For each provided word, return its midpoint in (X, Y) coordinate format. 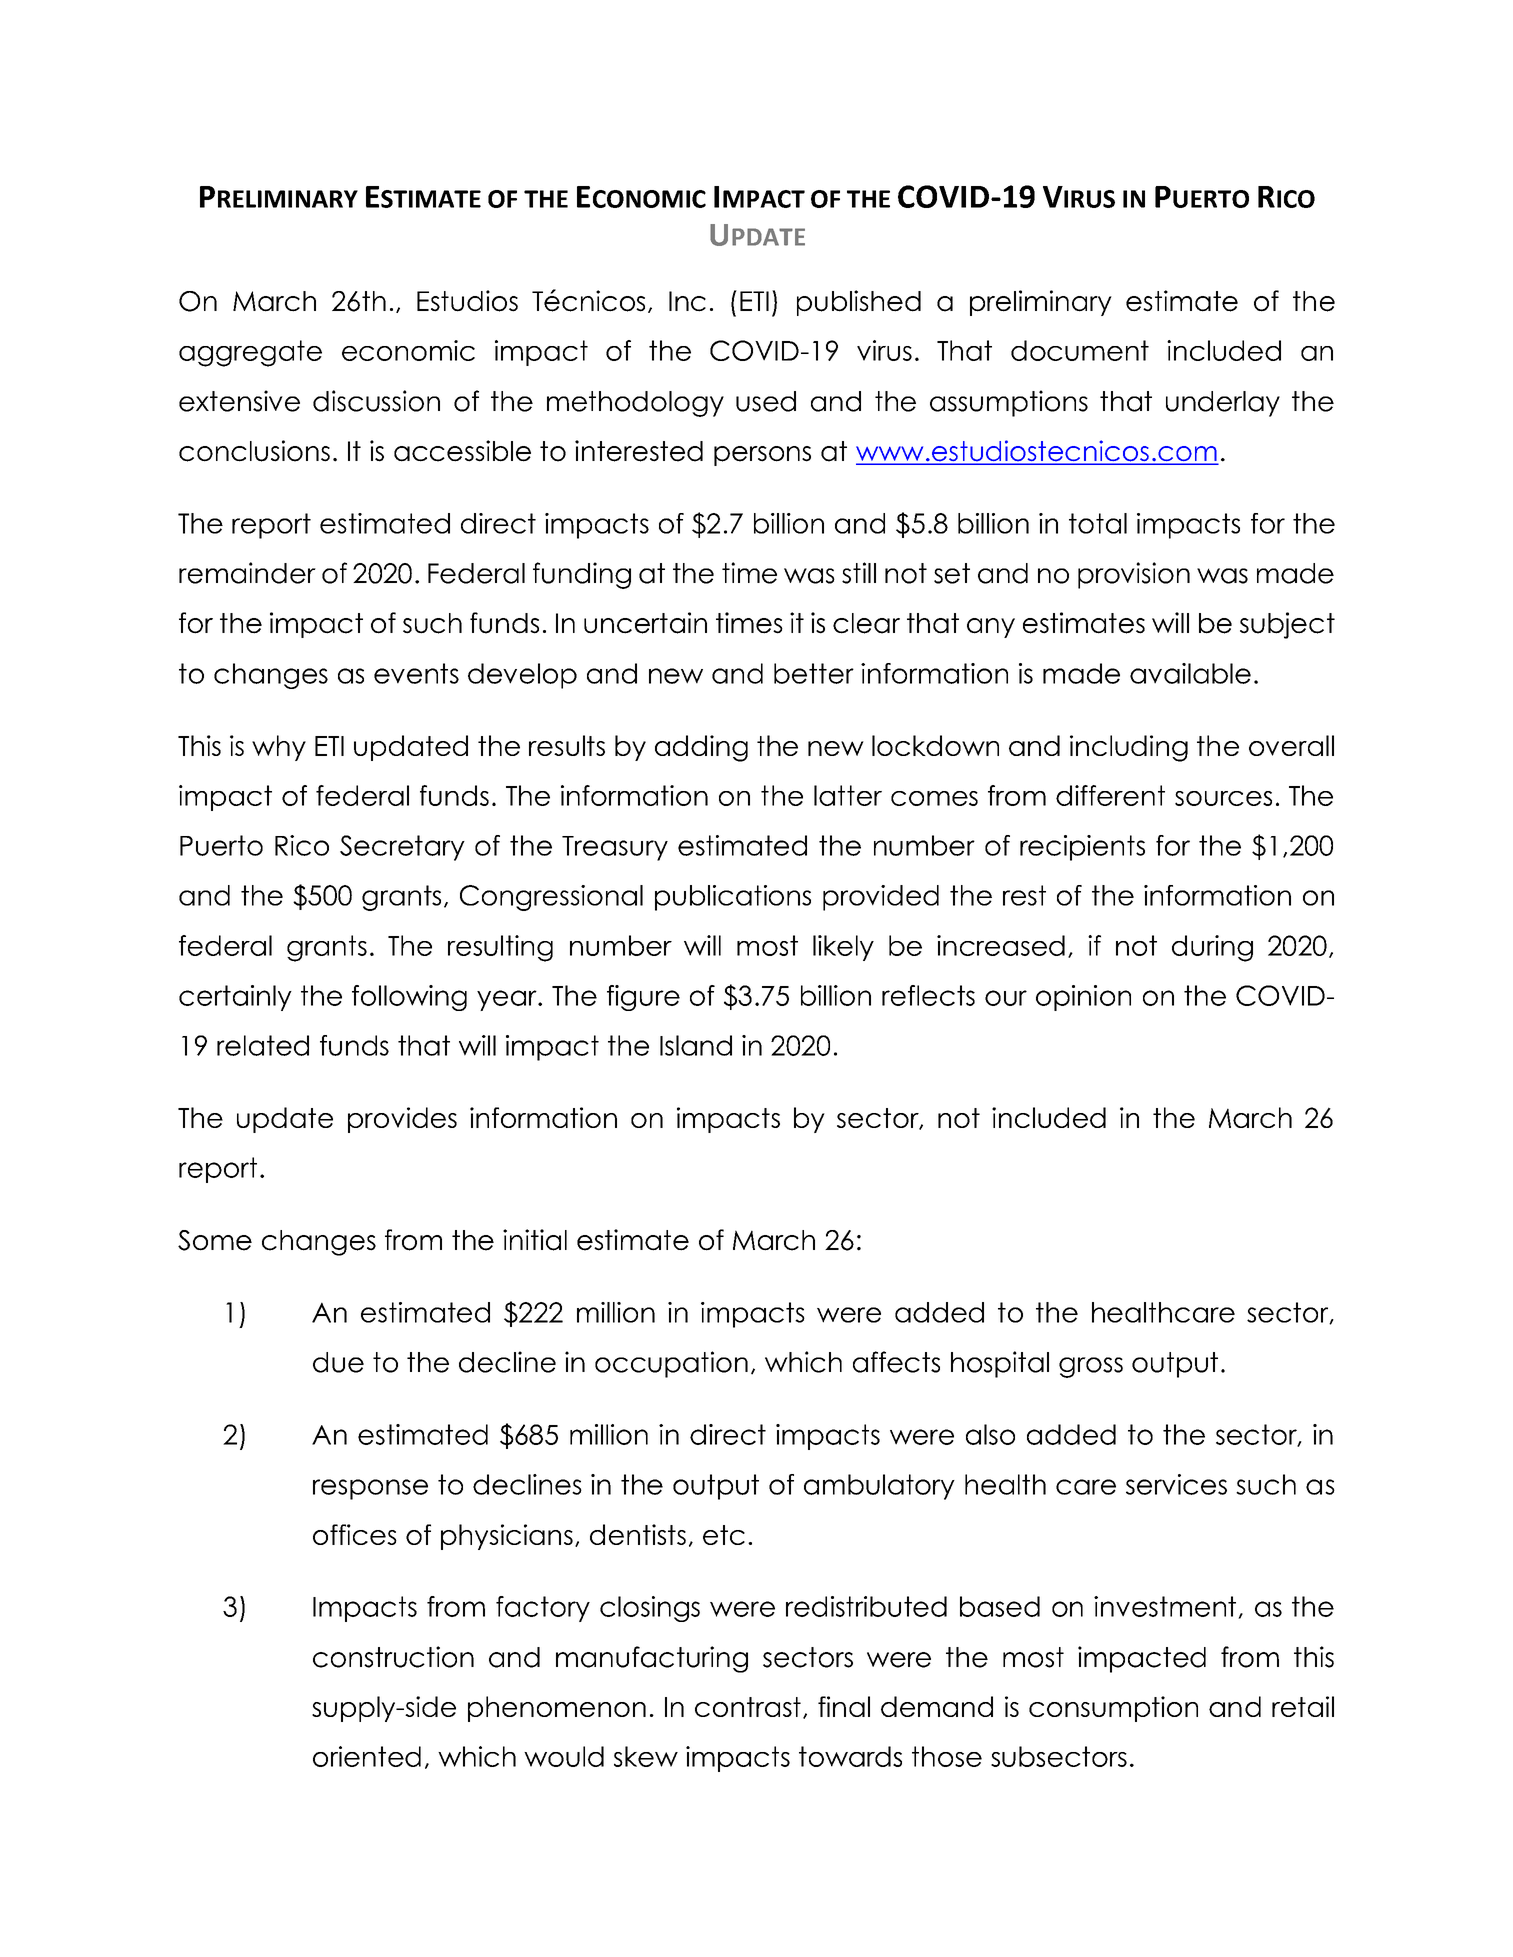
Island (696, 1045)
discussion (376, 401)
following (409, 998)
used (766, 401)
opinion (1083, 998)
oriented (367, 1756)
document (1080, 350)
